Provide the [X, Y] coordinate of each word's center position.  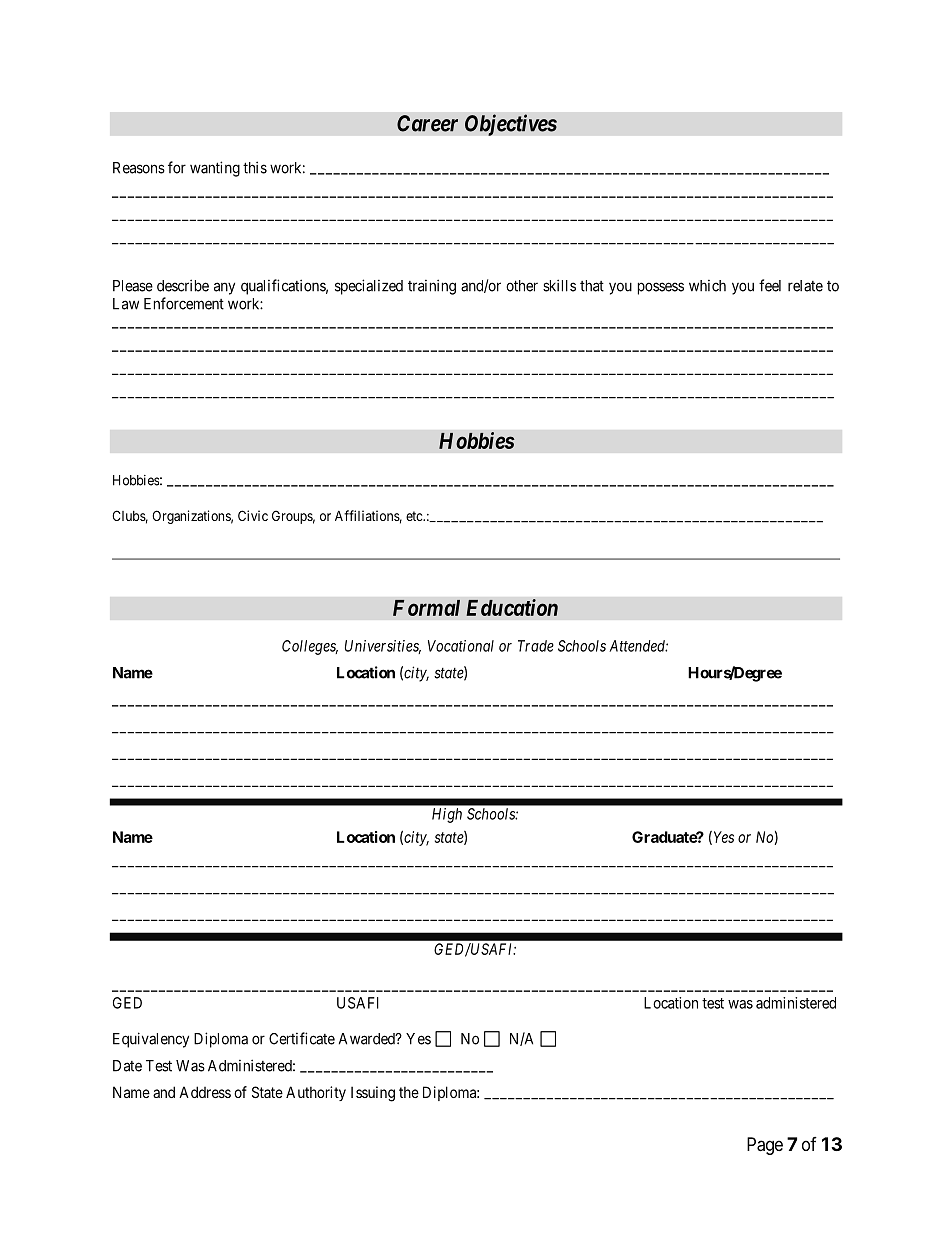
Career [427, 123]
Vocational [461, 646]
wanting [215, 169]
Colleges [310, 647]
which [707, 286]
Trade [536, 646]
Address [205, 1092]
